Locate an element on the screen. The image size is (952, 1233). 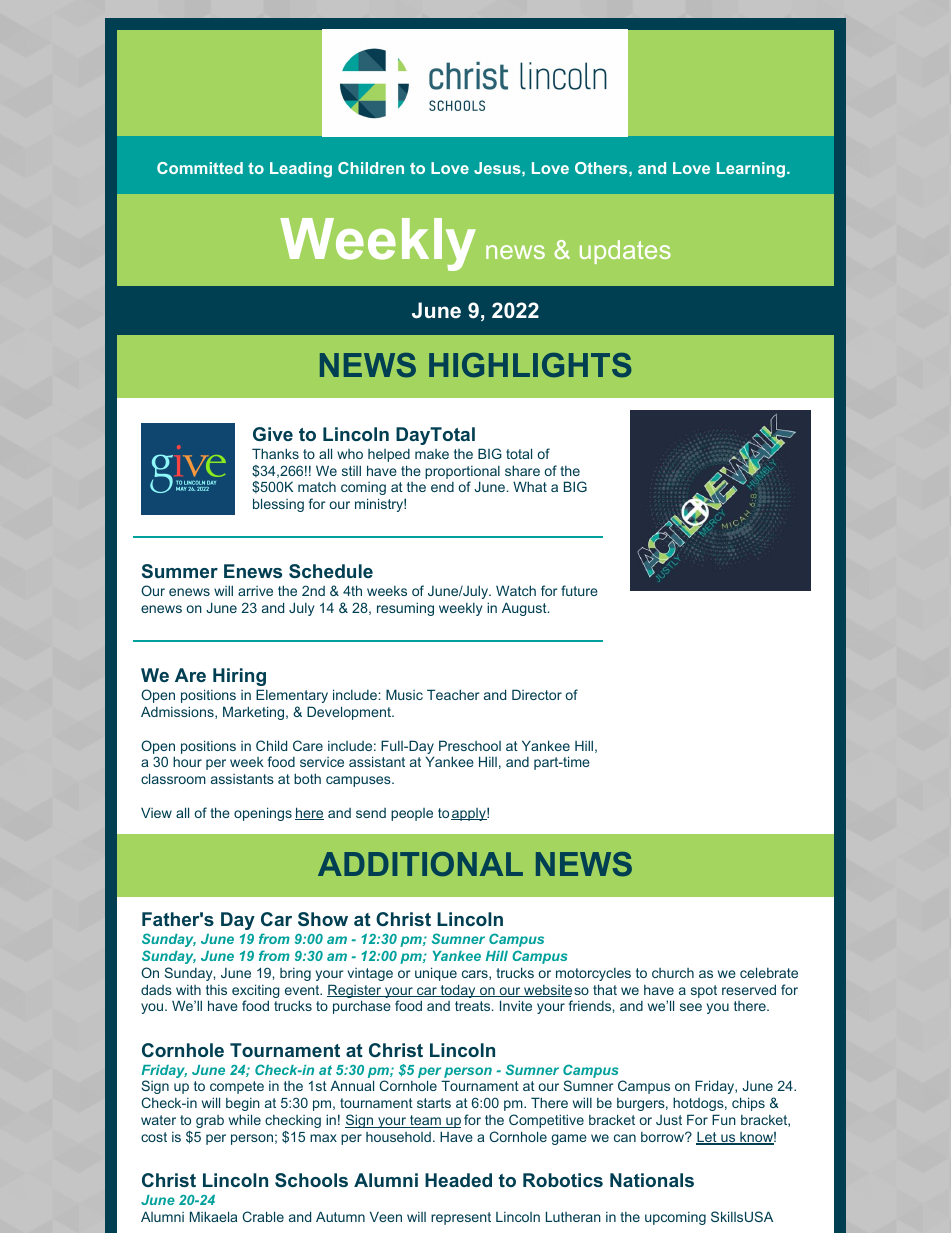
Learning is located at coordinates (752, 170).
